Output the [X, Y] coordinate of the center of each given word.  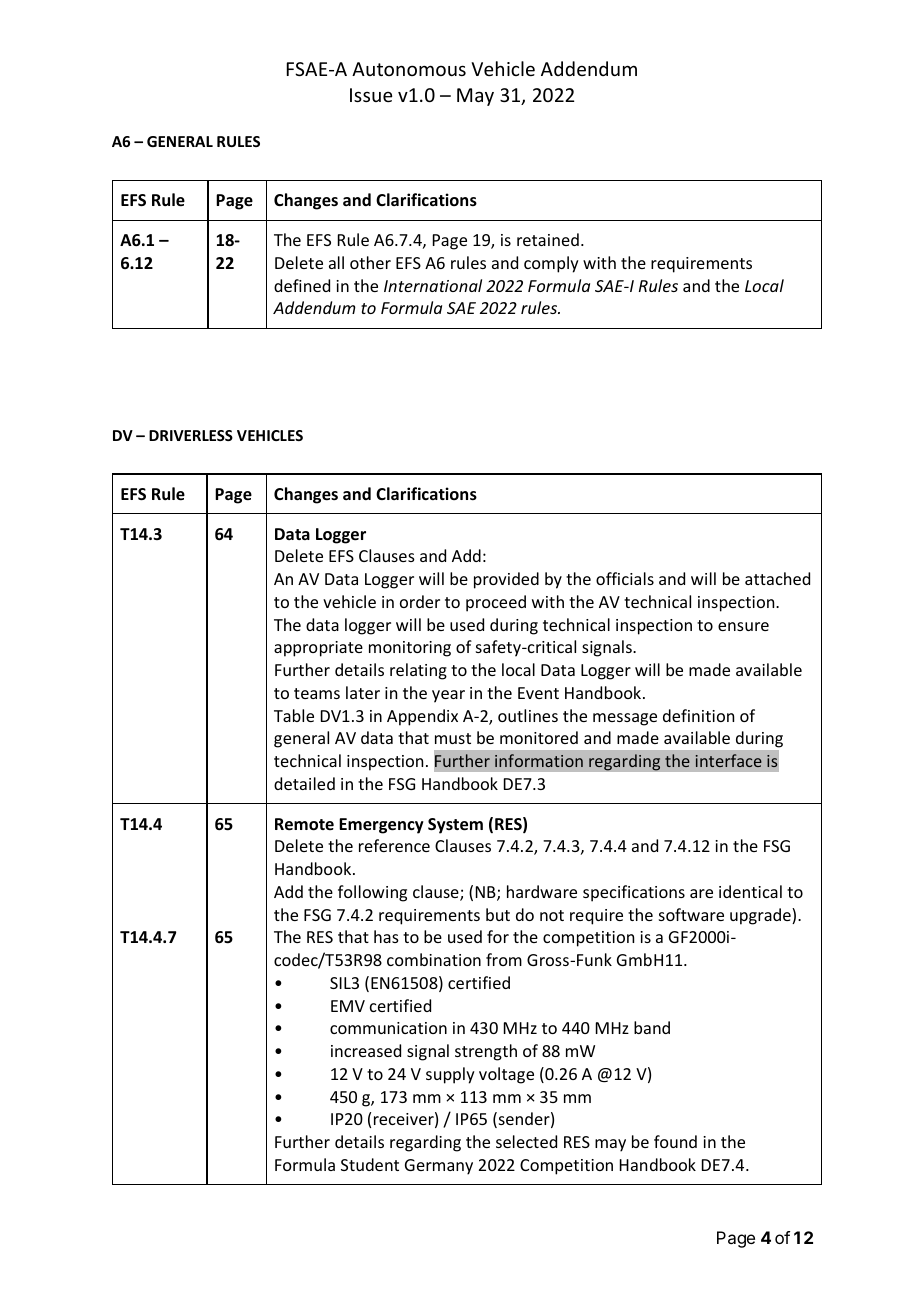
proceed [496, 603]
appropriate [318, 649]
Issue [371, 95]
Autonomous [409, 69]
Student [370, 1164]
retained [548, 239]
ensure [743, 626]
